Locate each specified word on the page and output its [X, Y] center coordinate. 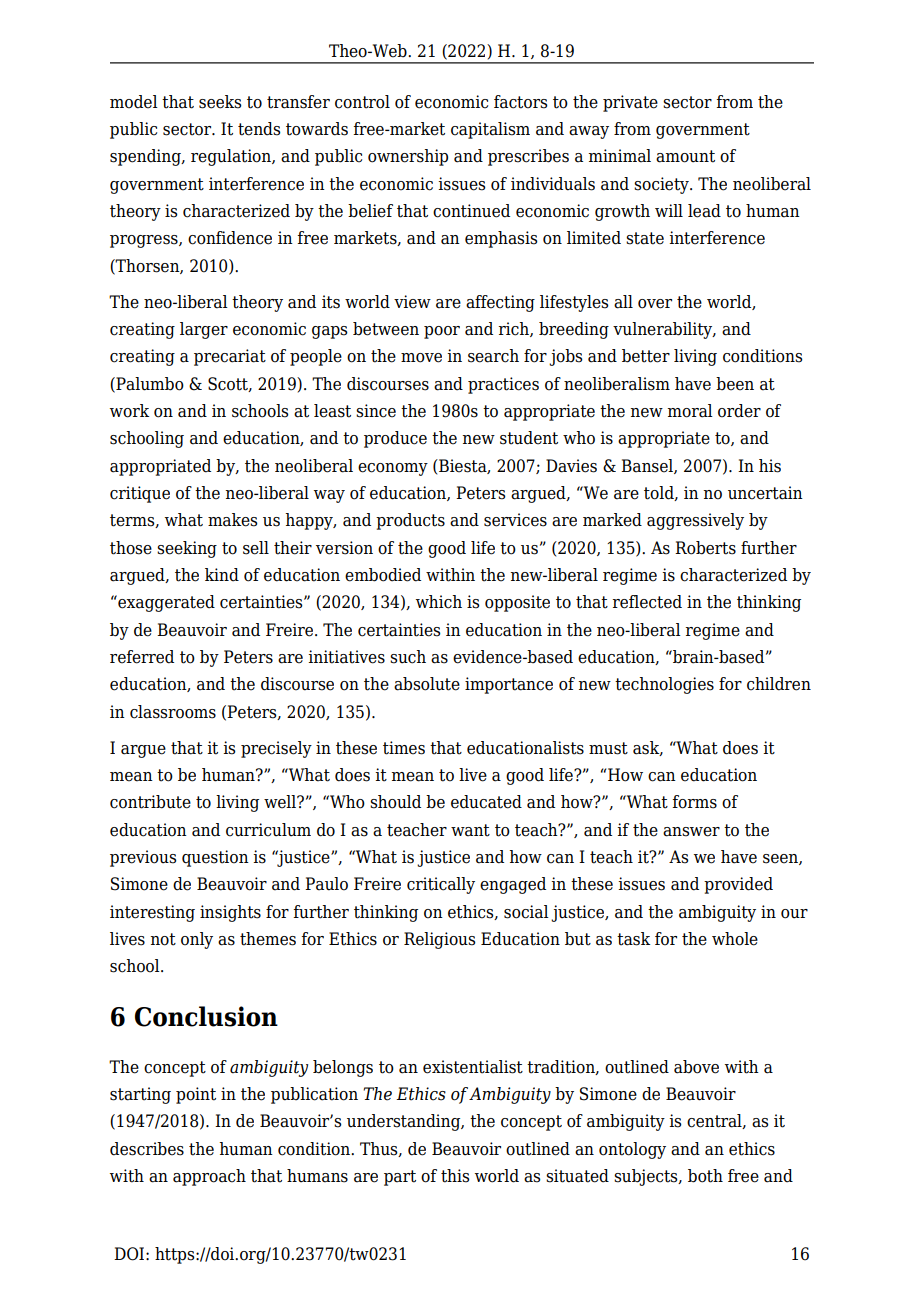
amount [685, 156]
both [705, 1176]
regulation [232, 157]
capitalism [490, 130]
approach [209, 1177]
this [455, 1176]
